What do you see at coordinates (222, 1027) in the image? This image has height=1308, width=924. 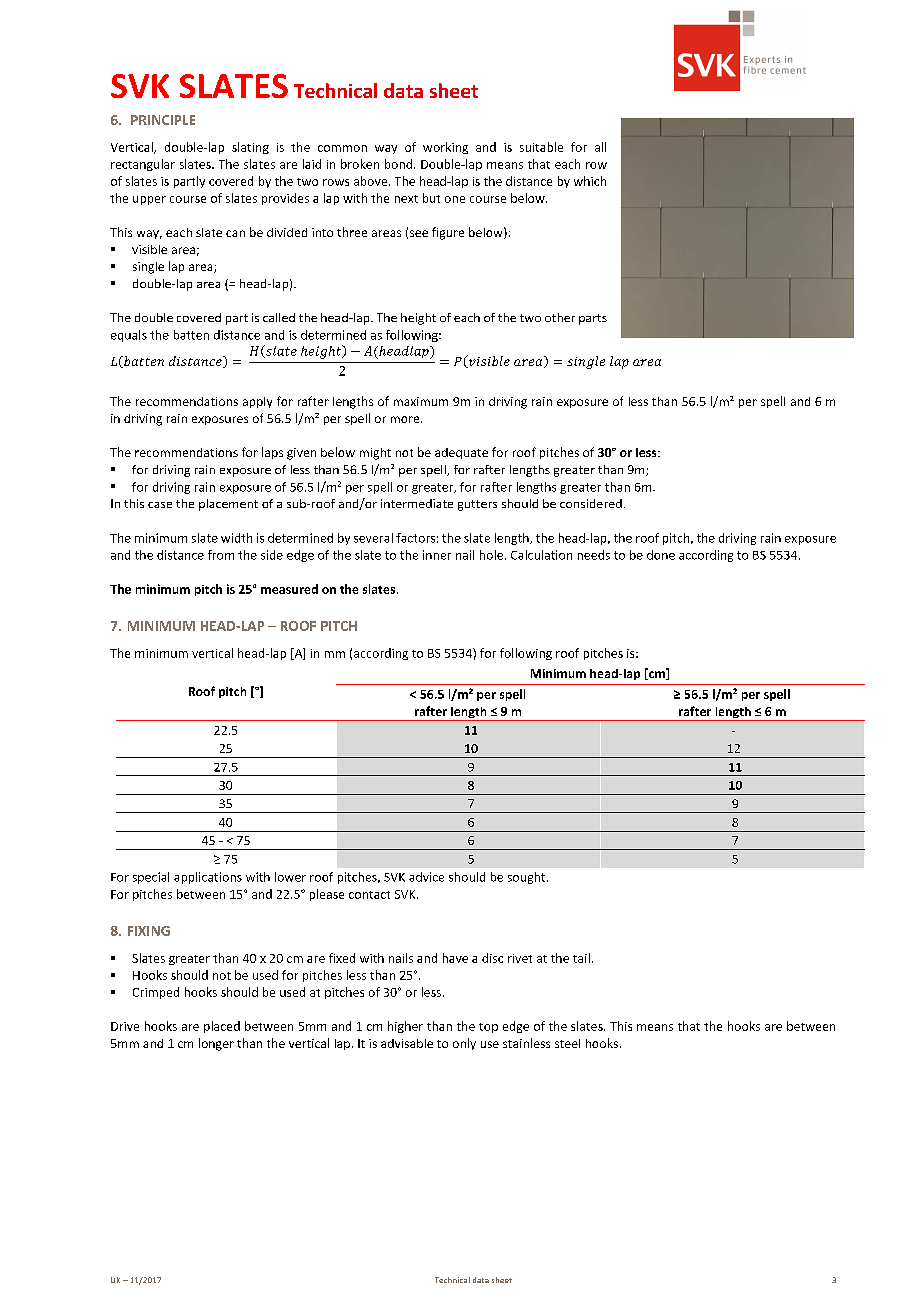 I see `placed` at bounding box center [222, 1027].
